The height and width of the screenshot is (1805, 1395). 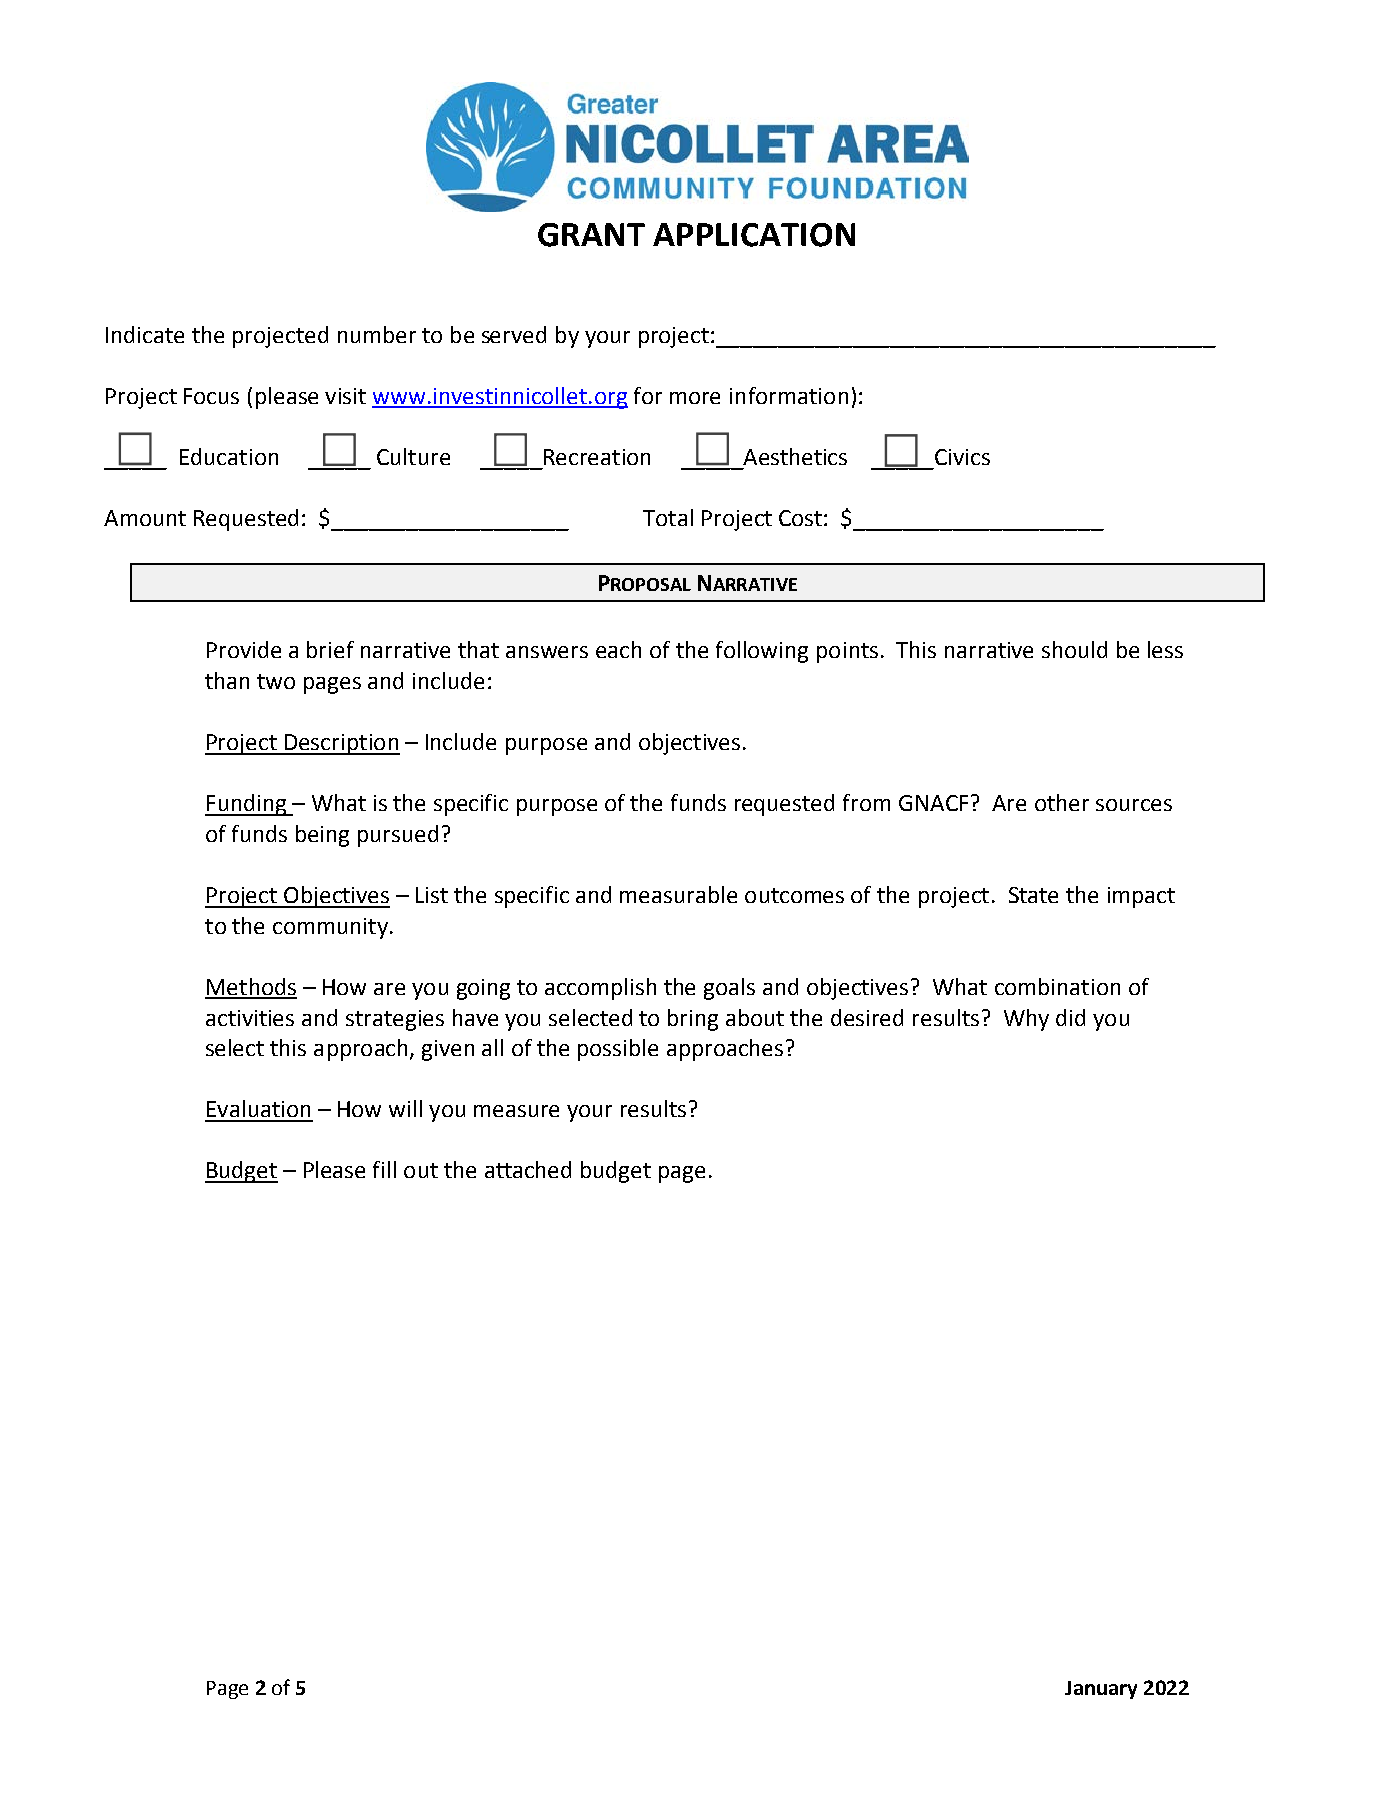 What do you see at coordinates (1057, 986) in the screenshot?
I see `combination` at bounding box center [1057, 986].
